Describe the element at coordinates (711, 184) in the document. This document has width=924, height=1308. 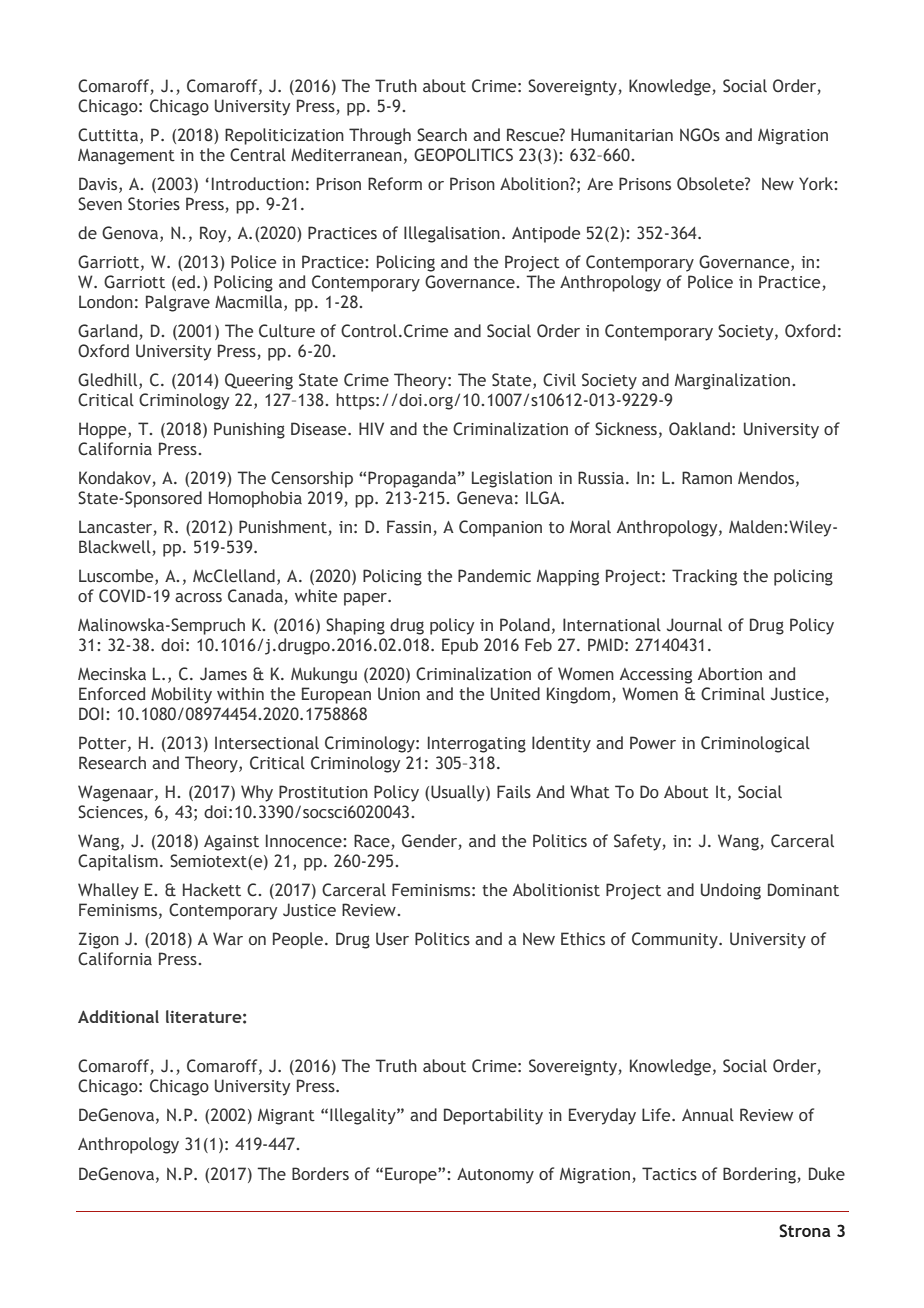
I see `Obsolete` at that location.
